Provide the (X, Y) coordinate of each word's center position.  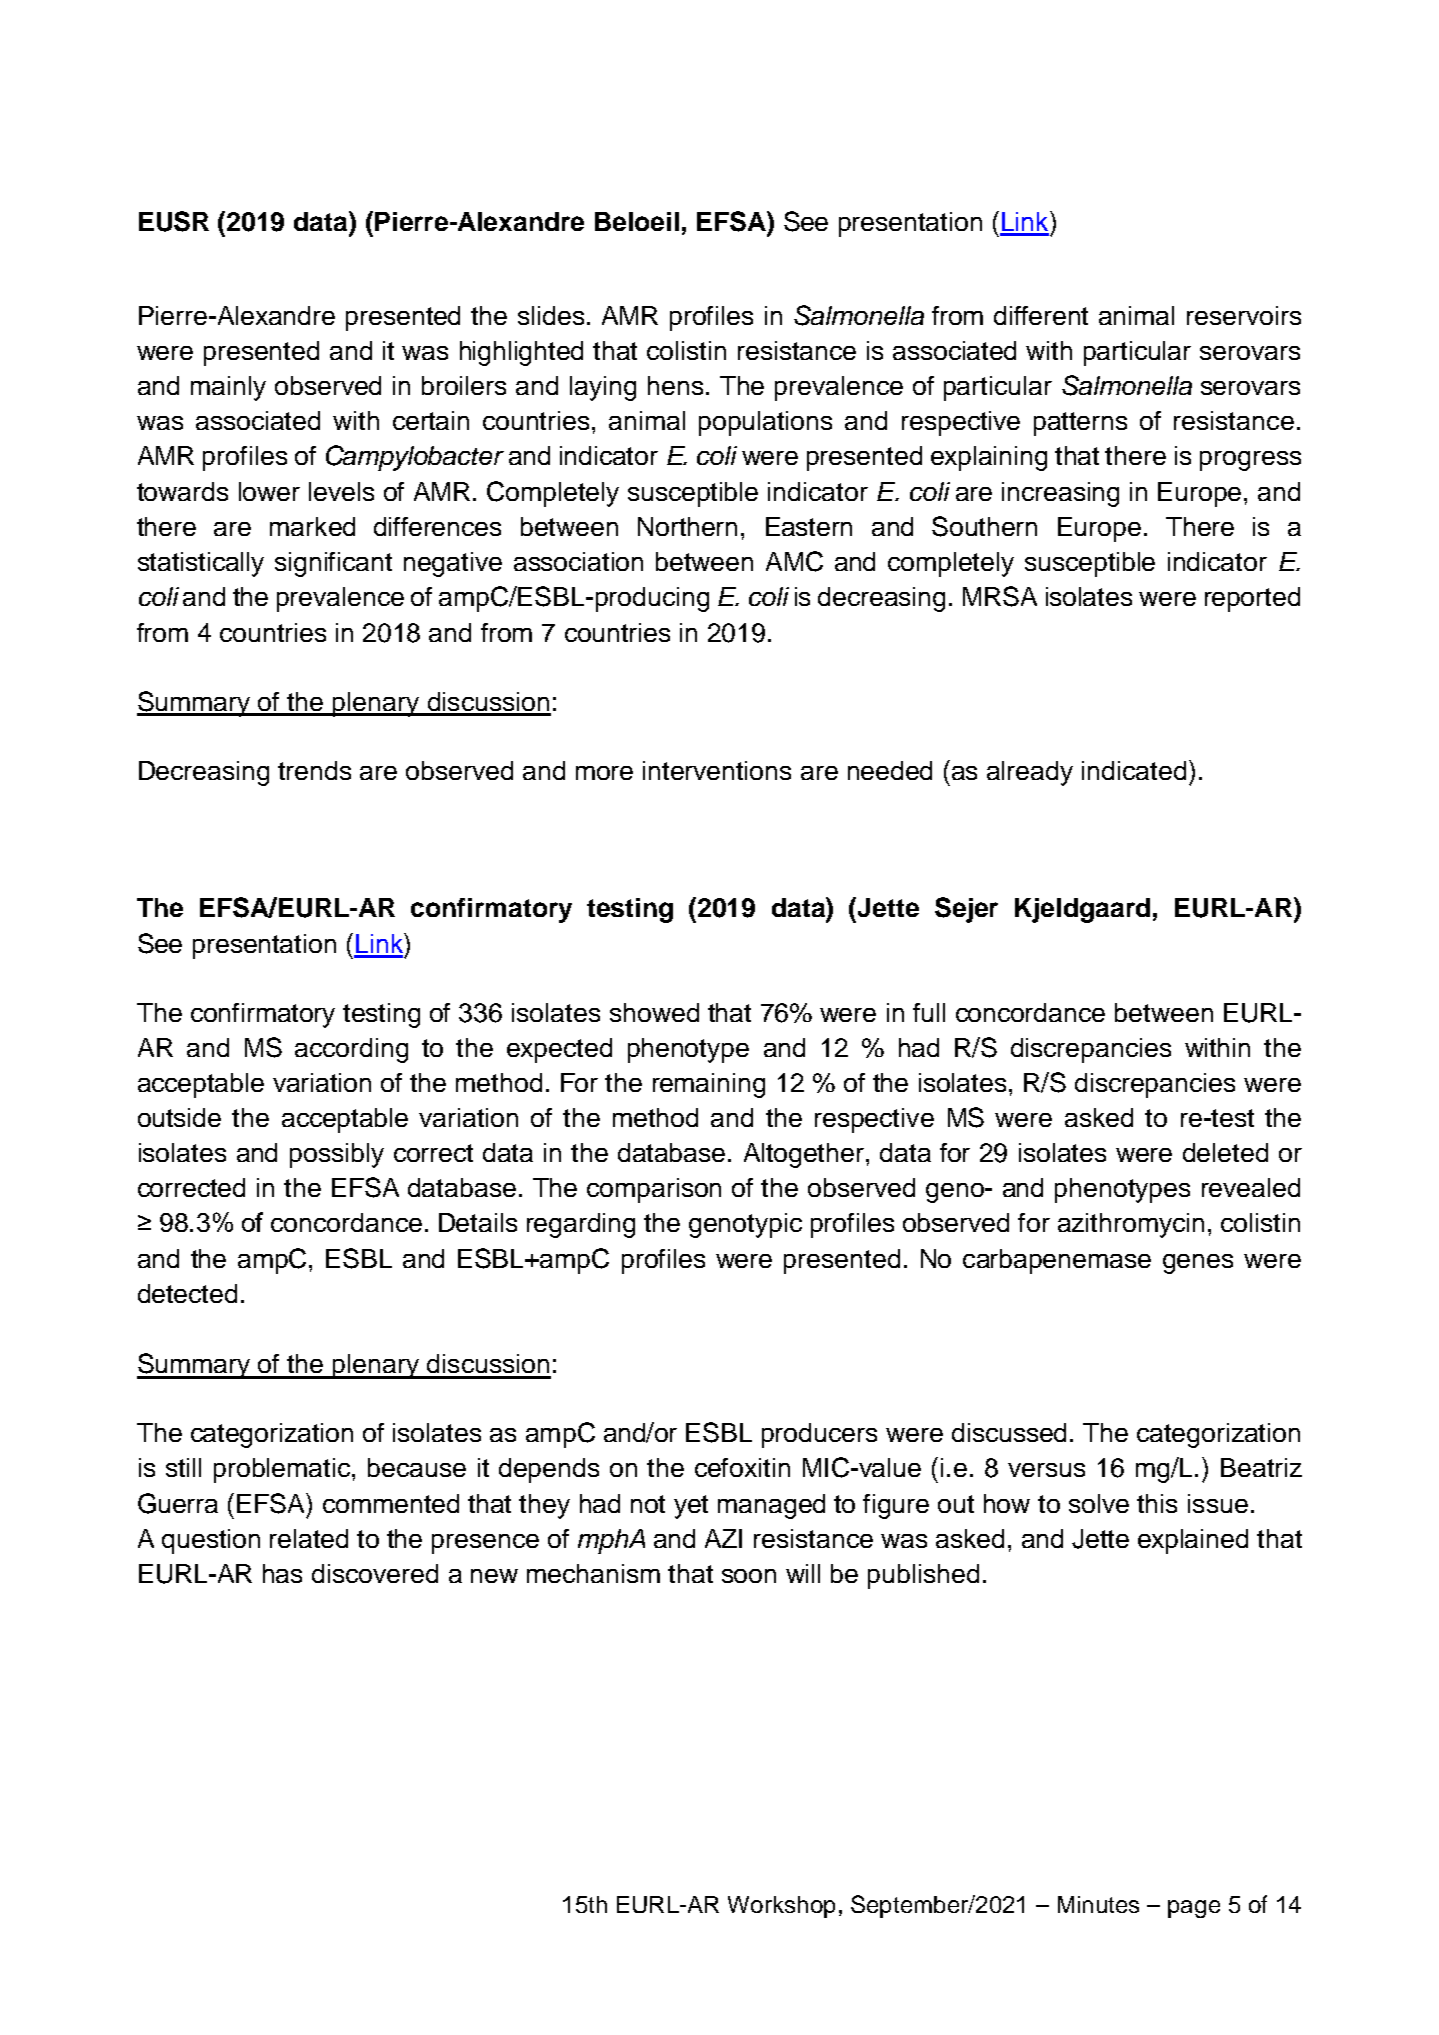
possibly (337, 1155)
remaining (709, 1085)
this (1157, 1503)
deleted (1225, 1152)
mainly (228, 388)
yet (691, 1507)
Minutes (1098, 1904)
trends (314, 770)
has (282, 1573)
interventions (717, 770)
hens (675, 385)
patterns (1080, 424)
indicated (1134, 770)
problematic (283, 1470)
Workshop (781, 1907)
